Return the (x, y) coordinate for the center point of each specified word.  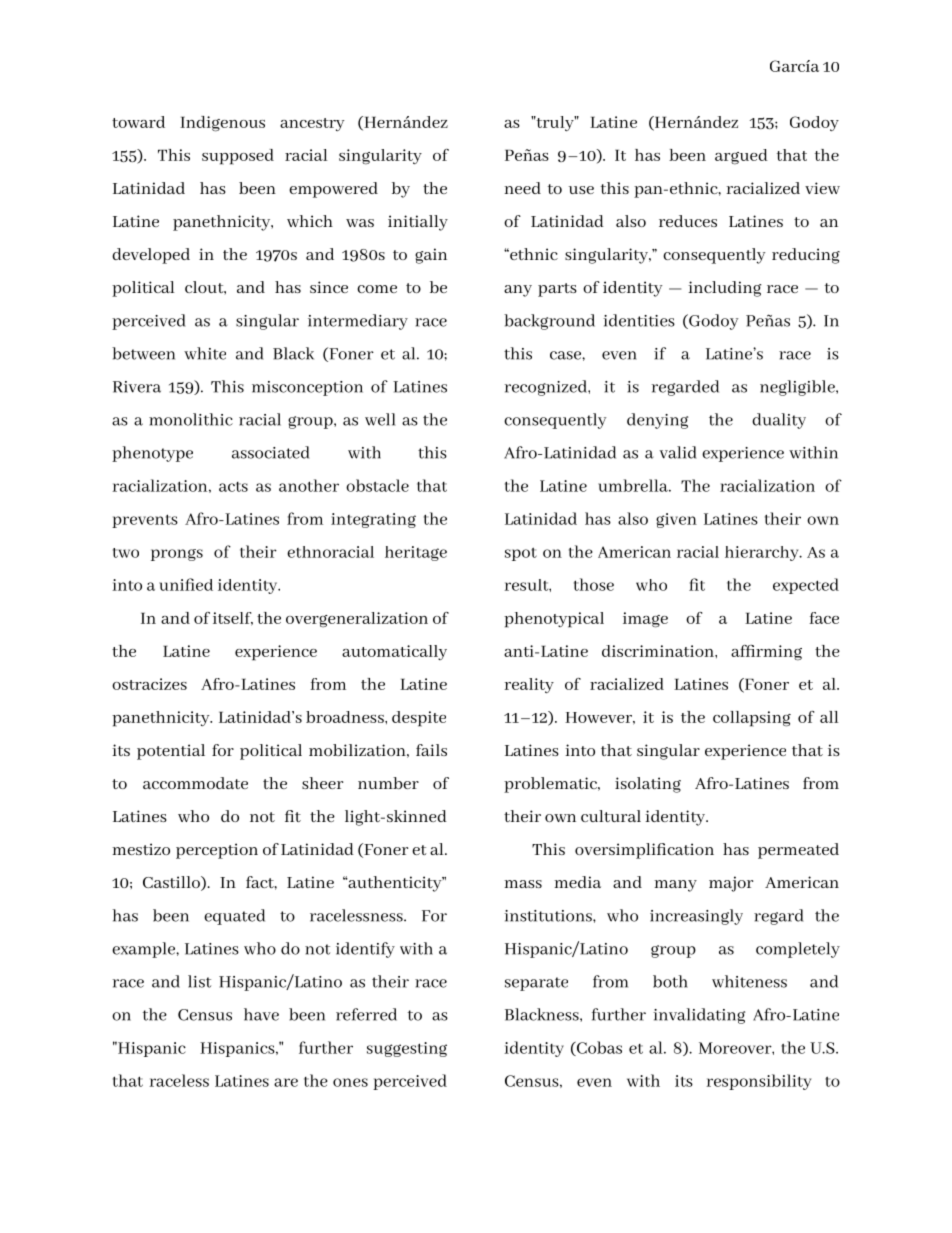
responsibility (758, 1082)
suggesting (407, 1049)
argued (741, 157)
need (522, 188)
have (261, 1014)
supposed (238, 157)
